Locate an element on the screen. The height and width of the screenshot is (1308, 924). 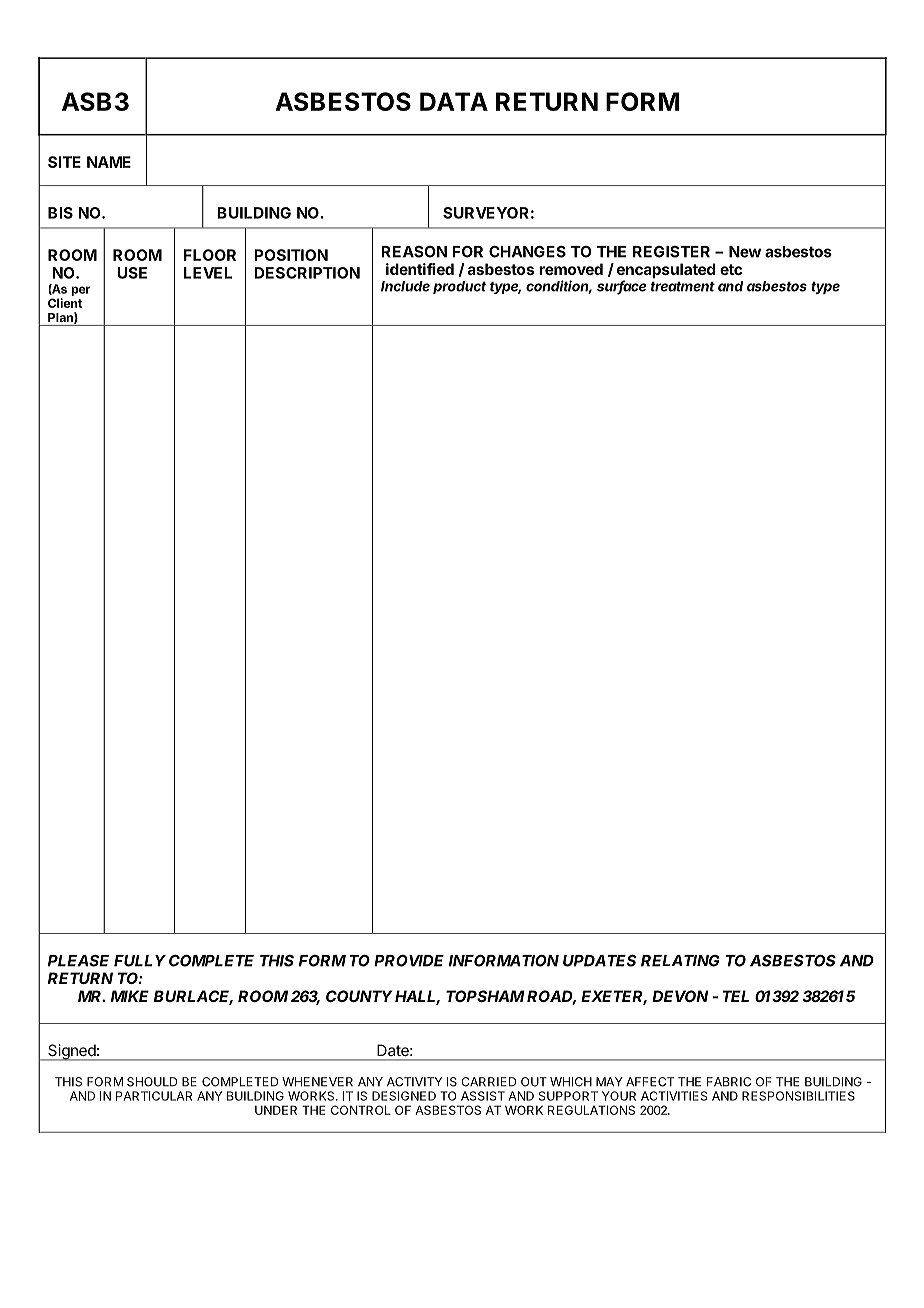
RELATING is located at coordinates (680, 961).
